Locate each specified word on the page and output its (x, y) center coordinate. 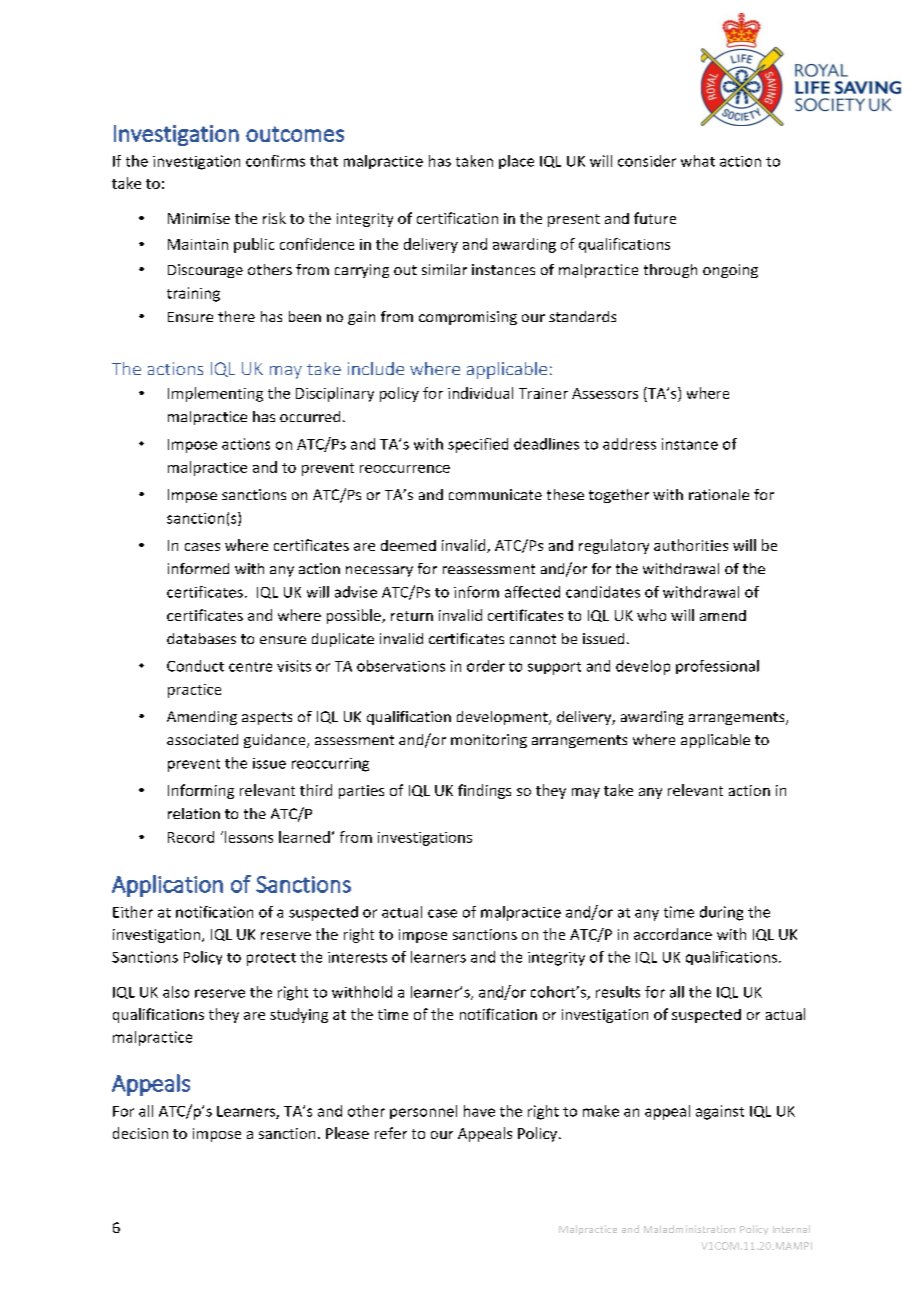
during (721, 913)
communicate (495, 494)
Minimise (199, 218)
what (698, 161)
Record (191, 837)
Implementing (215, 394)
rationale (719, 494)
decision (140, 1133)
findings (484, 791)
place (516, 162)
